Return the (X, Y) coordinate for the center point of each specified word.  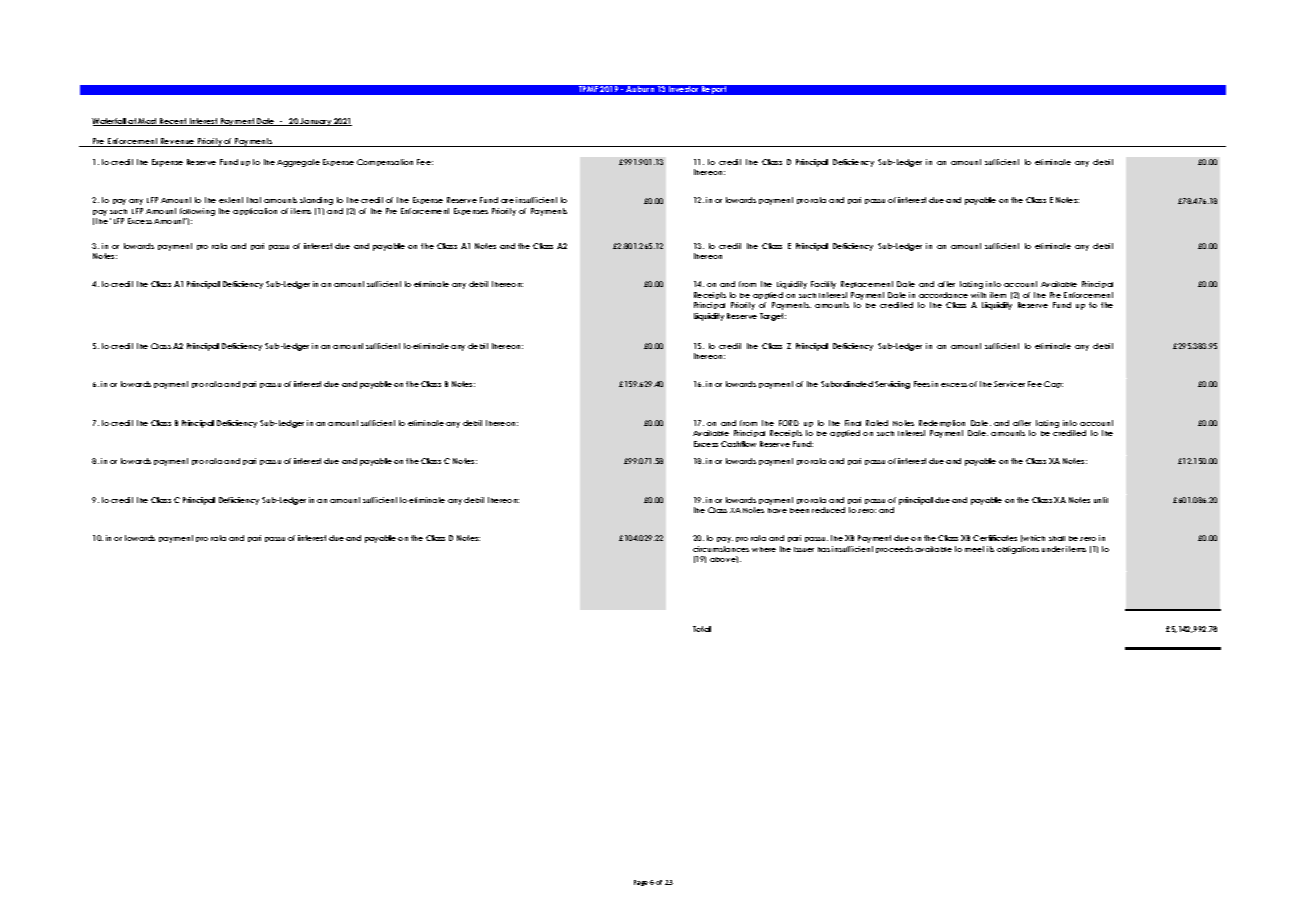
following (197, 213)
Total (702, 629)
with (978, 295)
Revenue (178, 142)
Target (773, 317)
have (777, 510)
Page (641, 883)
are (507, 201)
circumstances (721, 549)
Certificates (995, 538)
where (764, 549)
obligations (1018, 550)
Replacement (867, 284)
